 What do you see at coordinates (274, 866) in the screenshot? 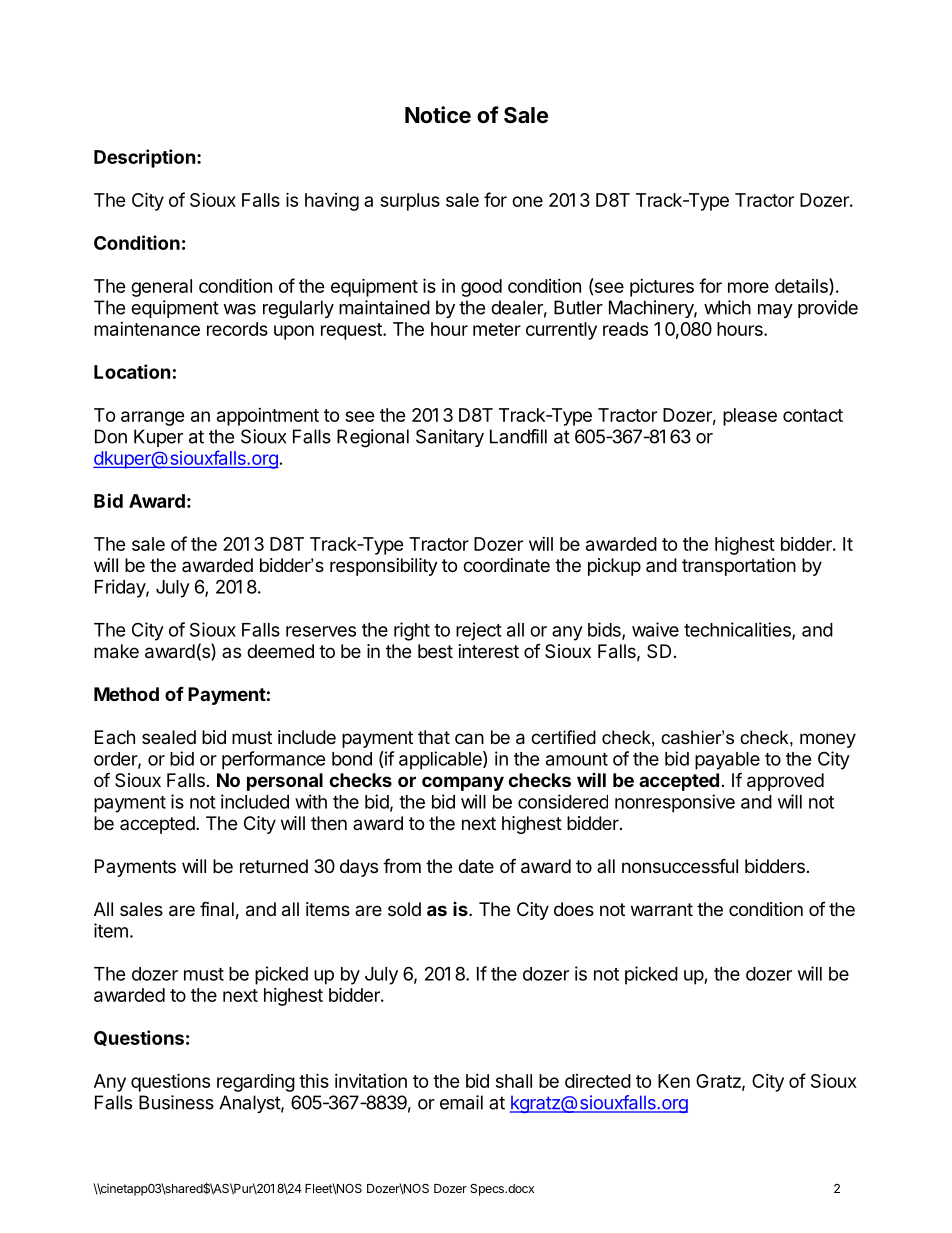
I see `returned` at bounding box center [274, 866].
